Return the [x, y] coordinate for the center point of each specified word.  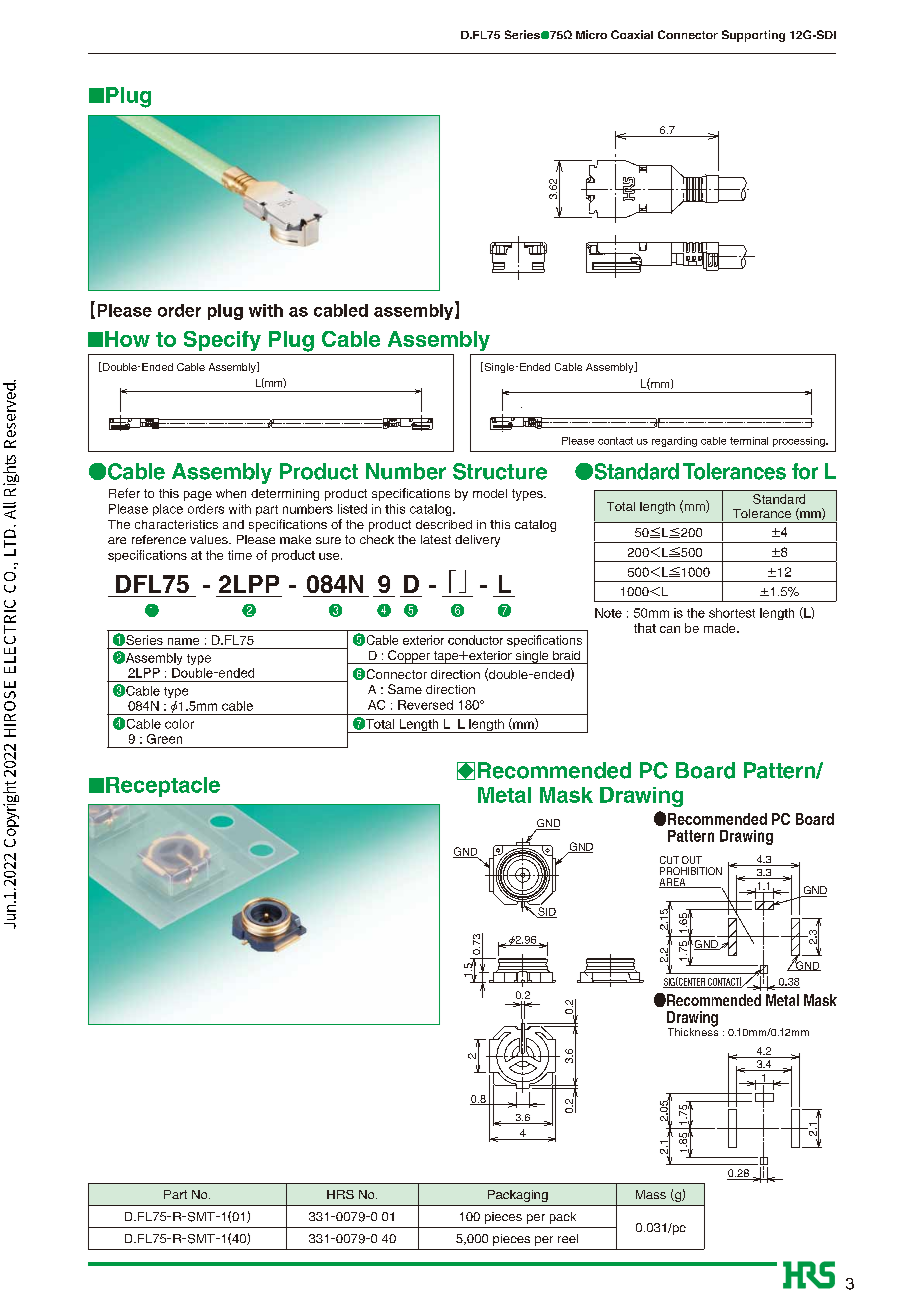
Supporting [753, 36]
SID [546, 912]
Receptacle [163, 787]
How [127, 339]
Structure [500, 471]
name [183, 641]
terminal [749, 441]
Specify [222, 341]
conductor [475, 640]
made [721, 628]
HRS [340, 1194]
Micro [591, 34]
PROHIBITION [691, 871]
